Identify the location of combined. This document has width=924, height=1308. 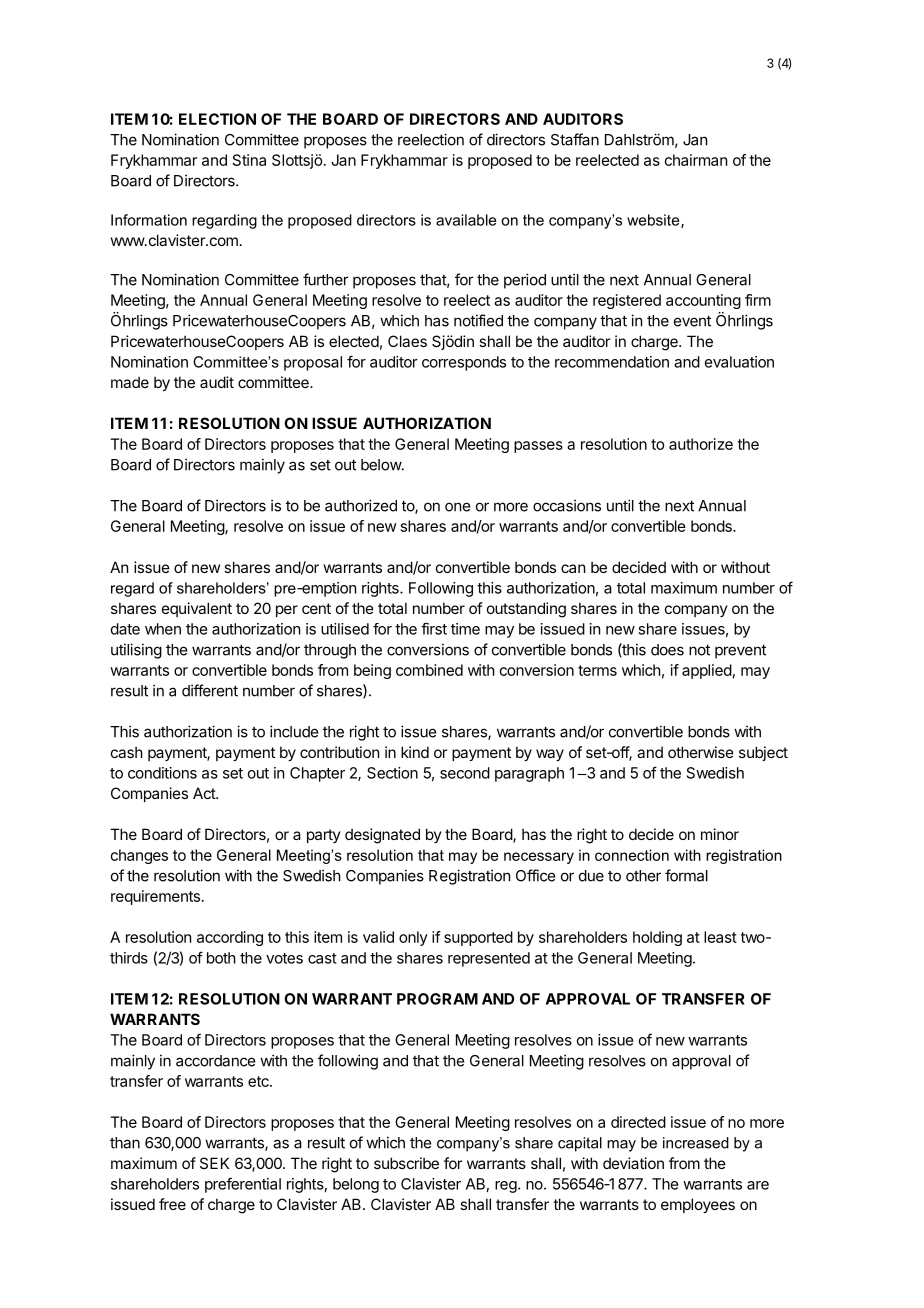
(429, 670).
